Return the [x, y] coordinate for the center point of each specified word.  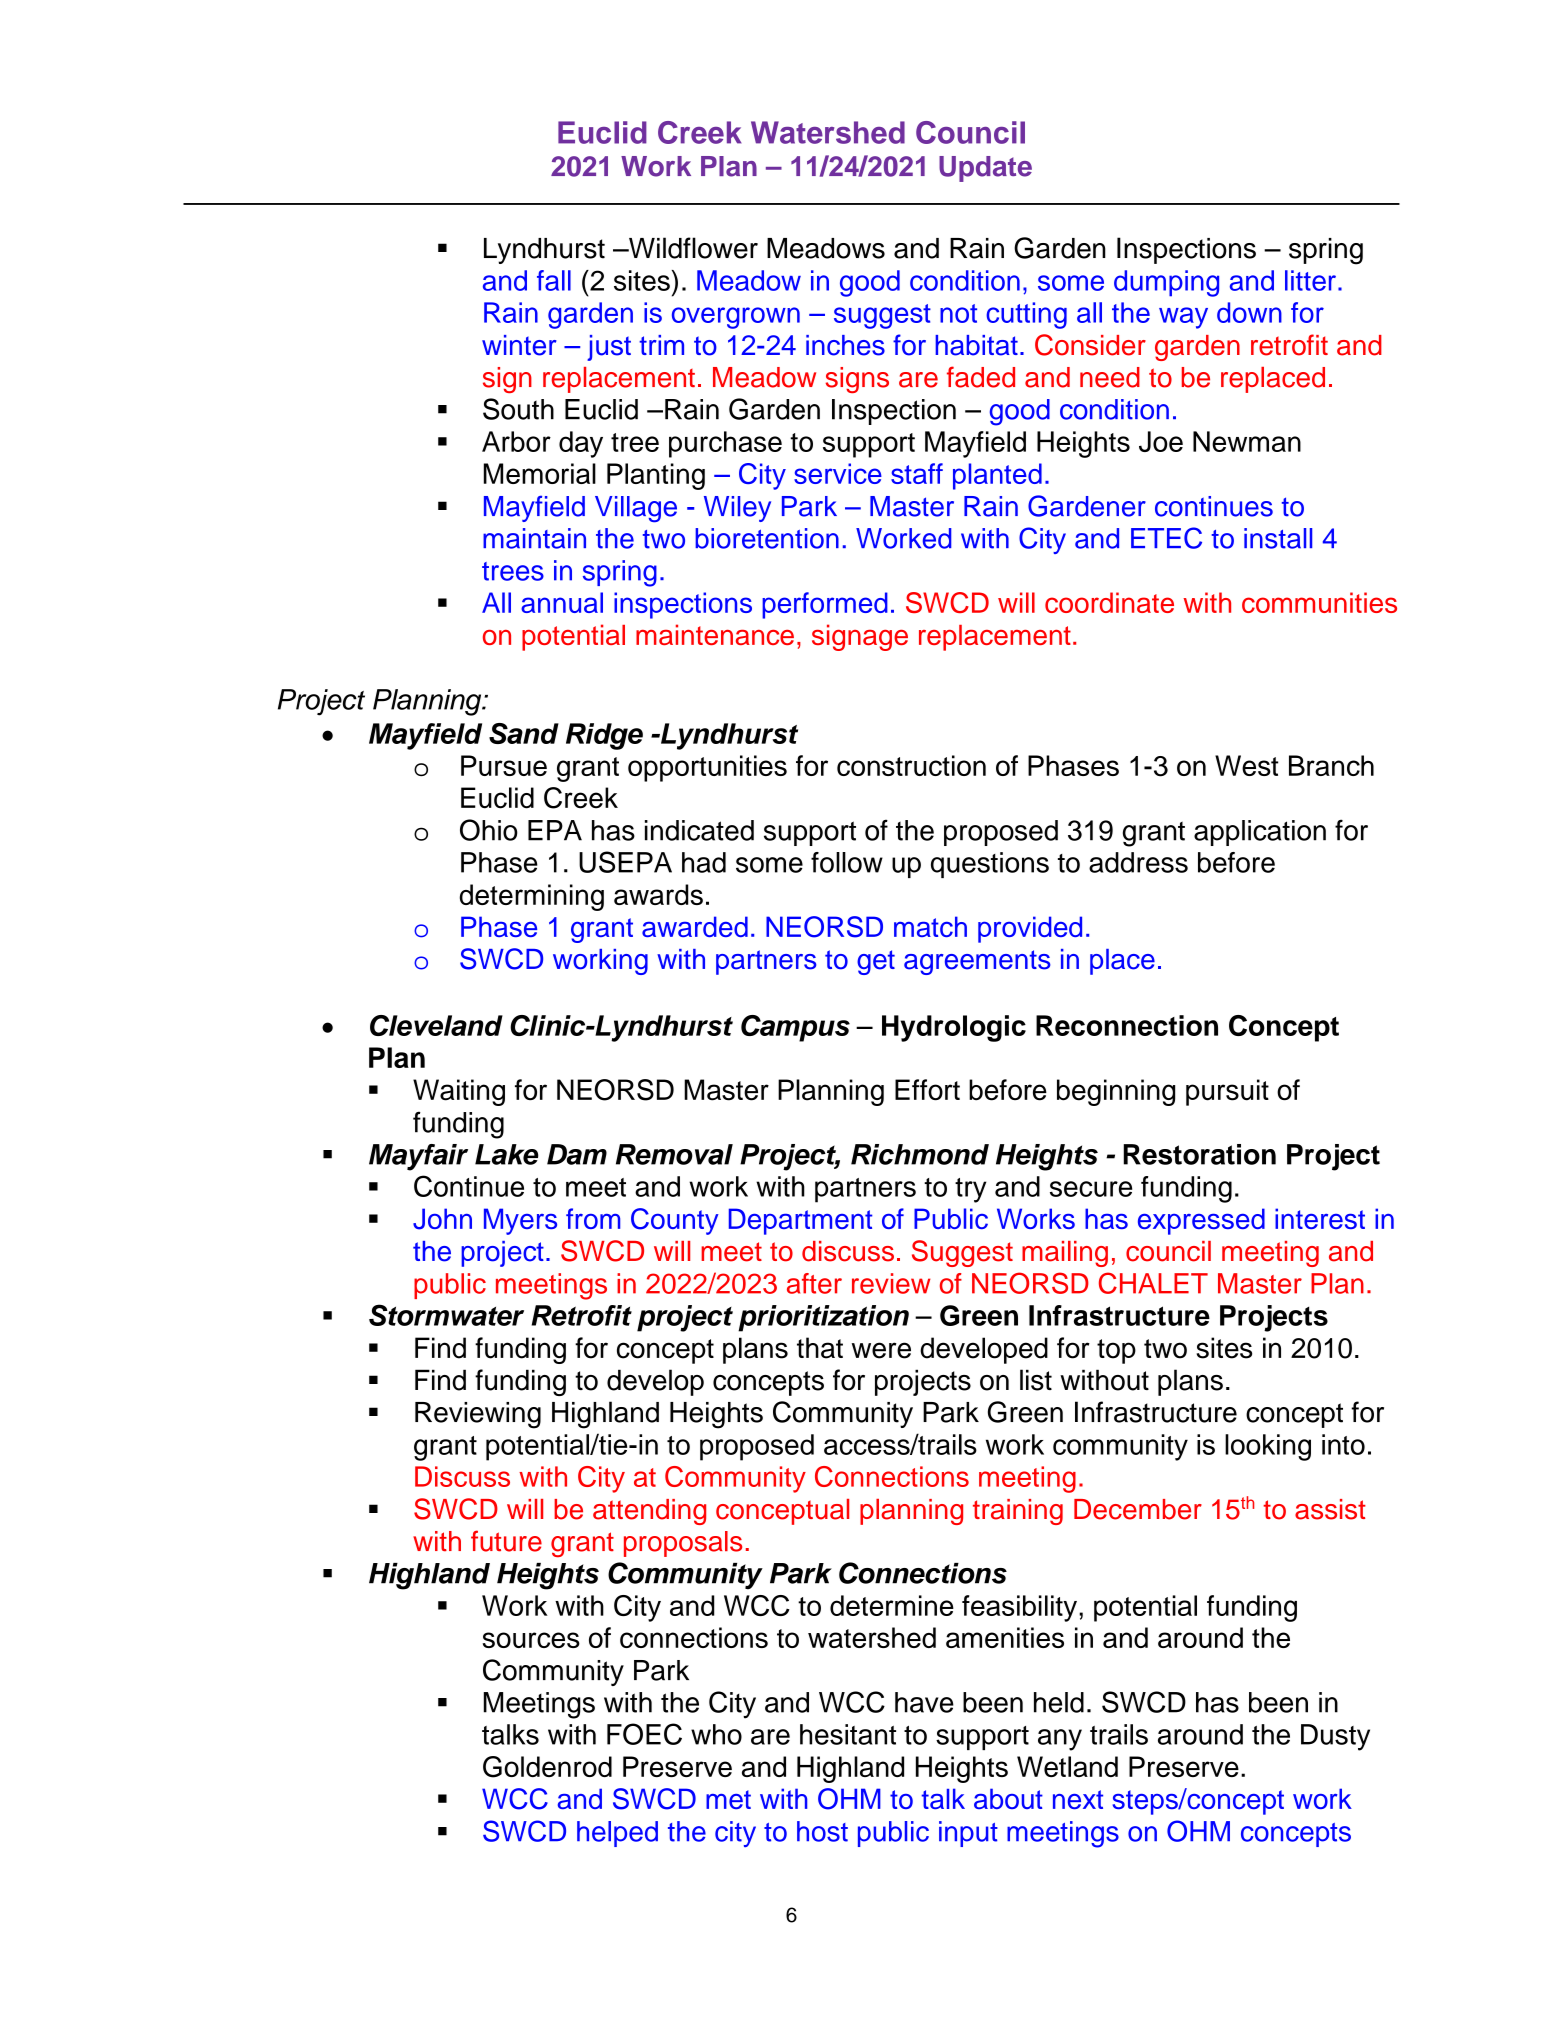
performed [825, 605]
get [876, 962]
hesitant [848, 1734]
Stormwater [446, 1315]
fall [554, 280]
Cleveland [436, 1025]
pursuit [1227, 1092]
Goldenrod [547, 1767]
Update [985, 169]
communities [1319, 602]
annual [562, 602]
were [881, 1350]
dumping [1166, 283]
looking [1268, 1447]
